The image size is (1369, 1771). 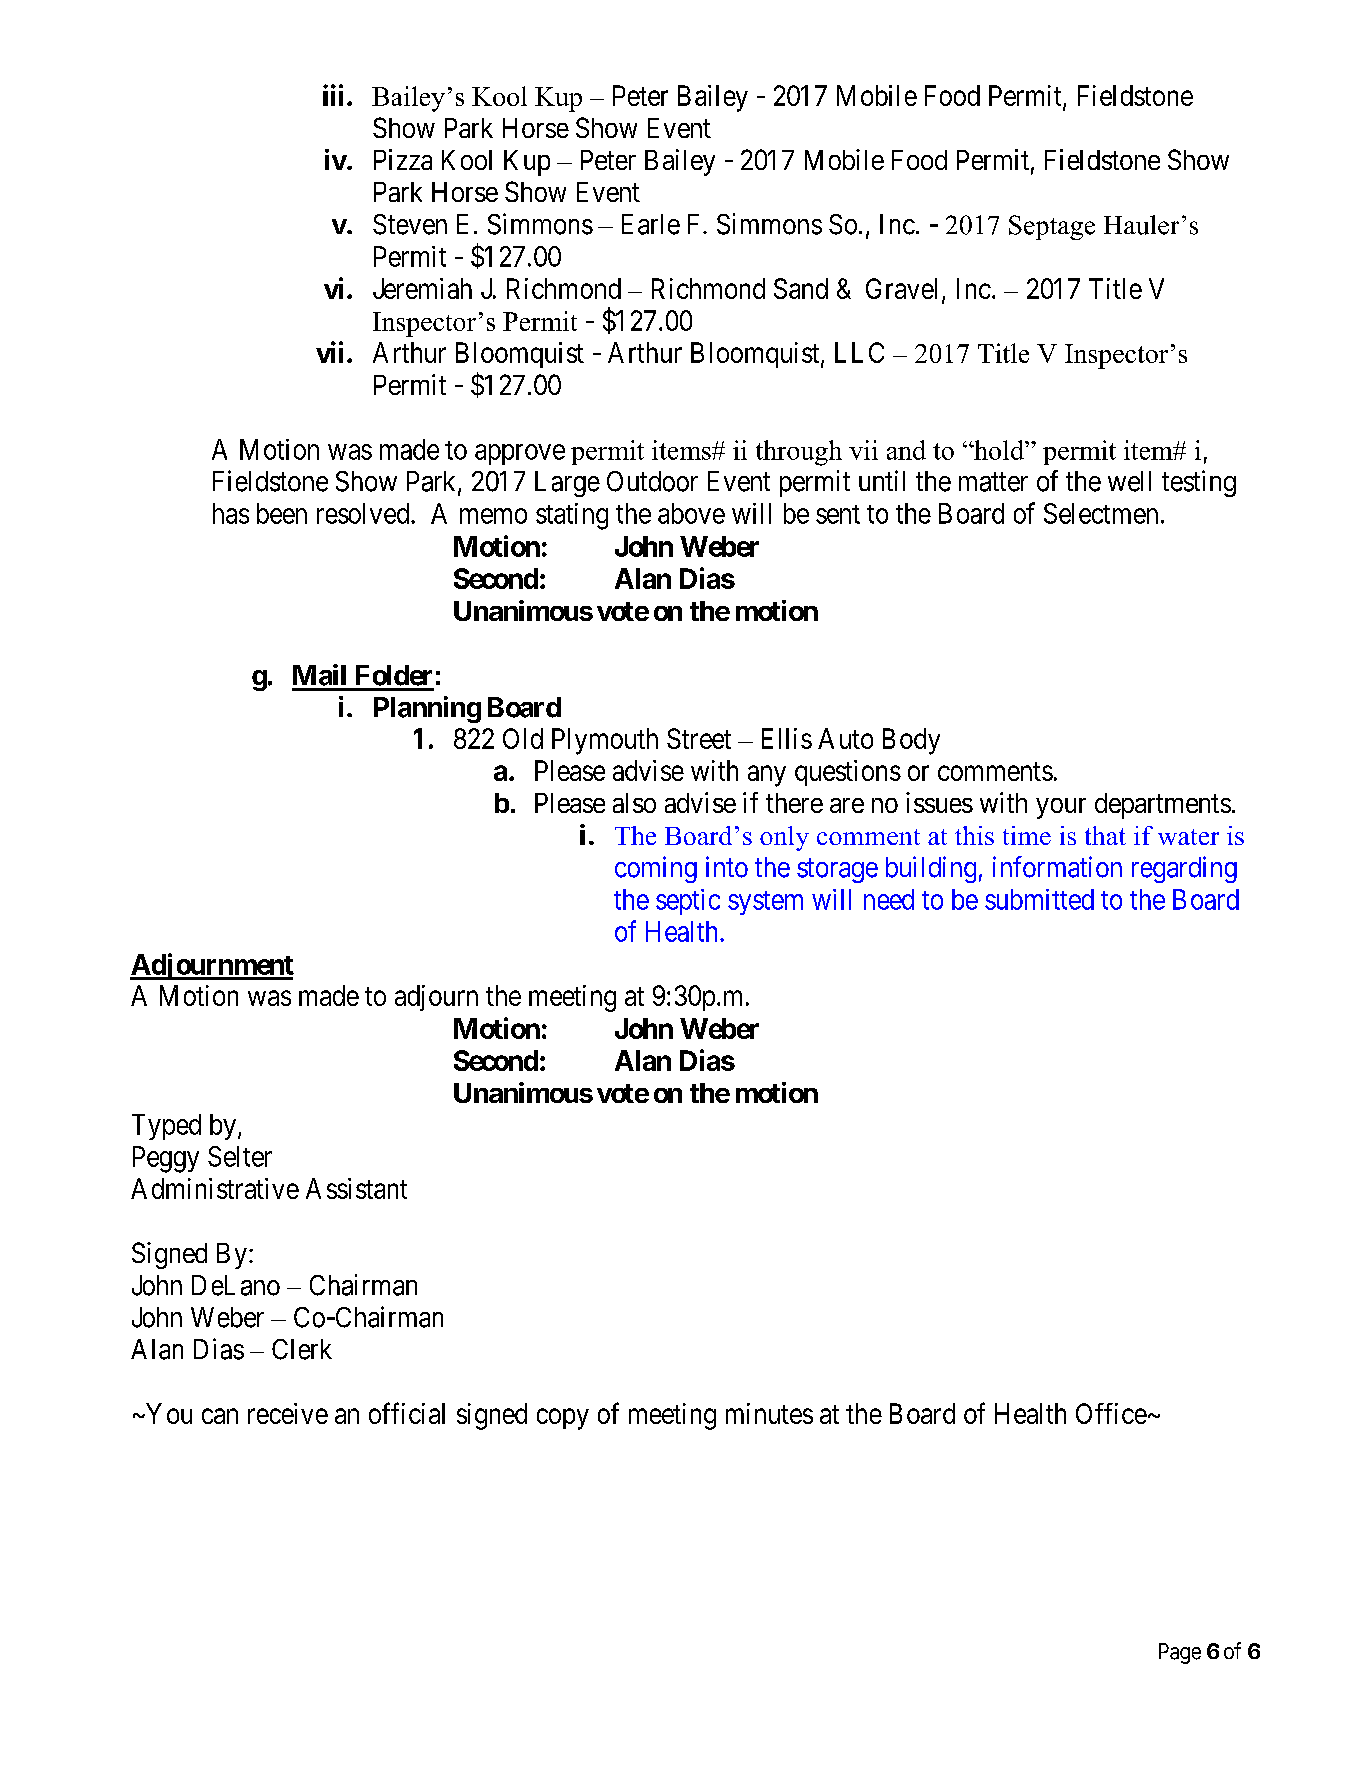 I want to click on minutes, so click(x=769, y=1413).
